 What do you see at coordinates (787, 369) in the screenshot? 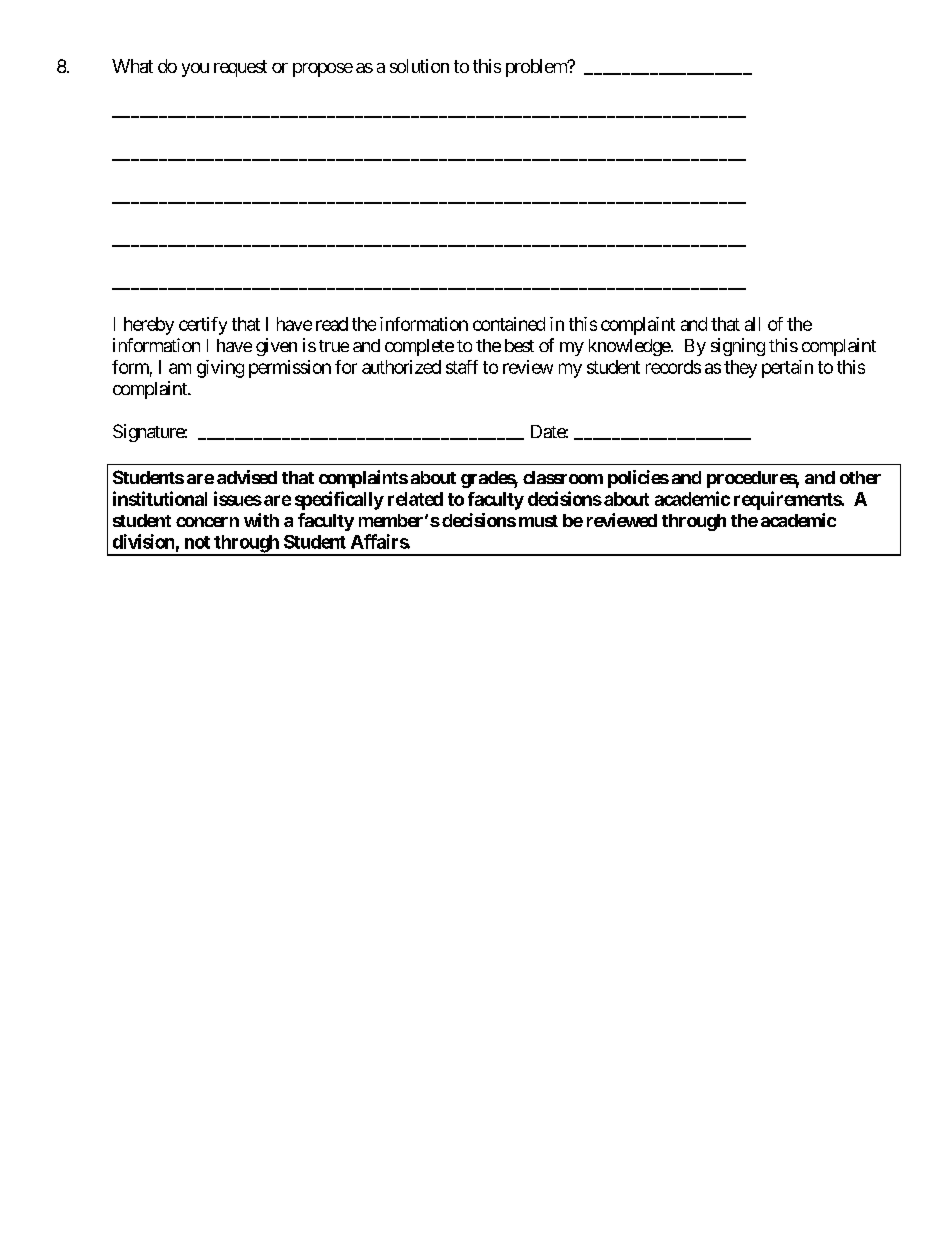
I see `pertain` at bounding box center [787, 369].
